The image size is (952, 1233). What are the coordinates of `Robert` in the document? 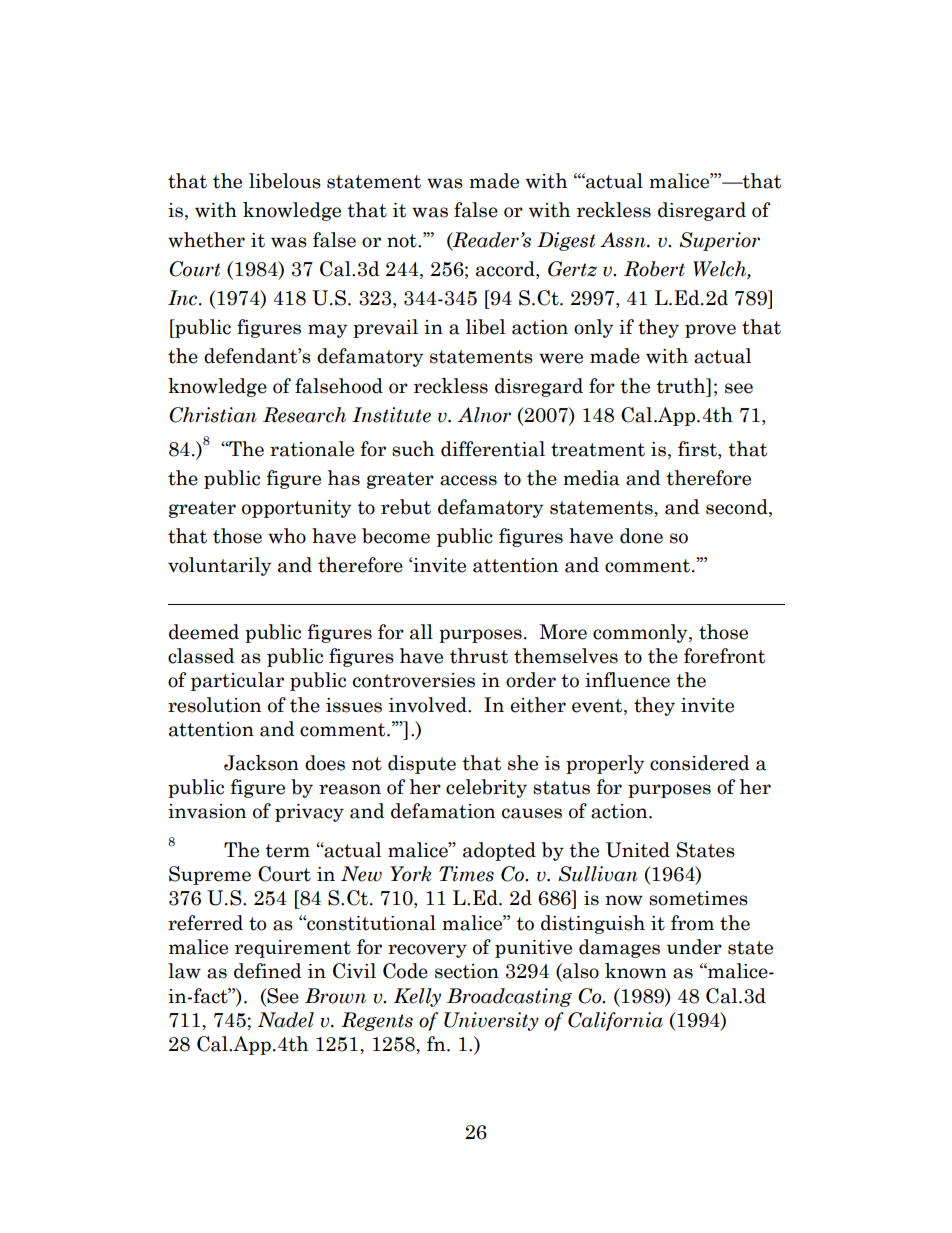 It's located at (654, 269).
